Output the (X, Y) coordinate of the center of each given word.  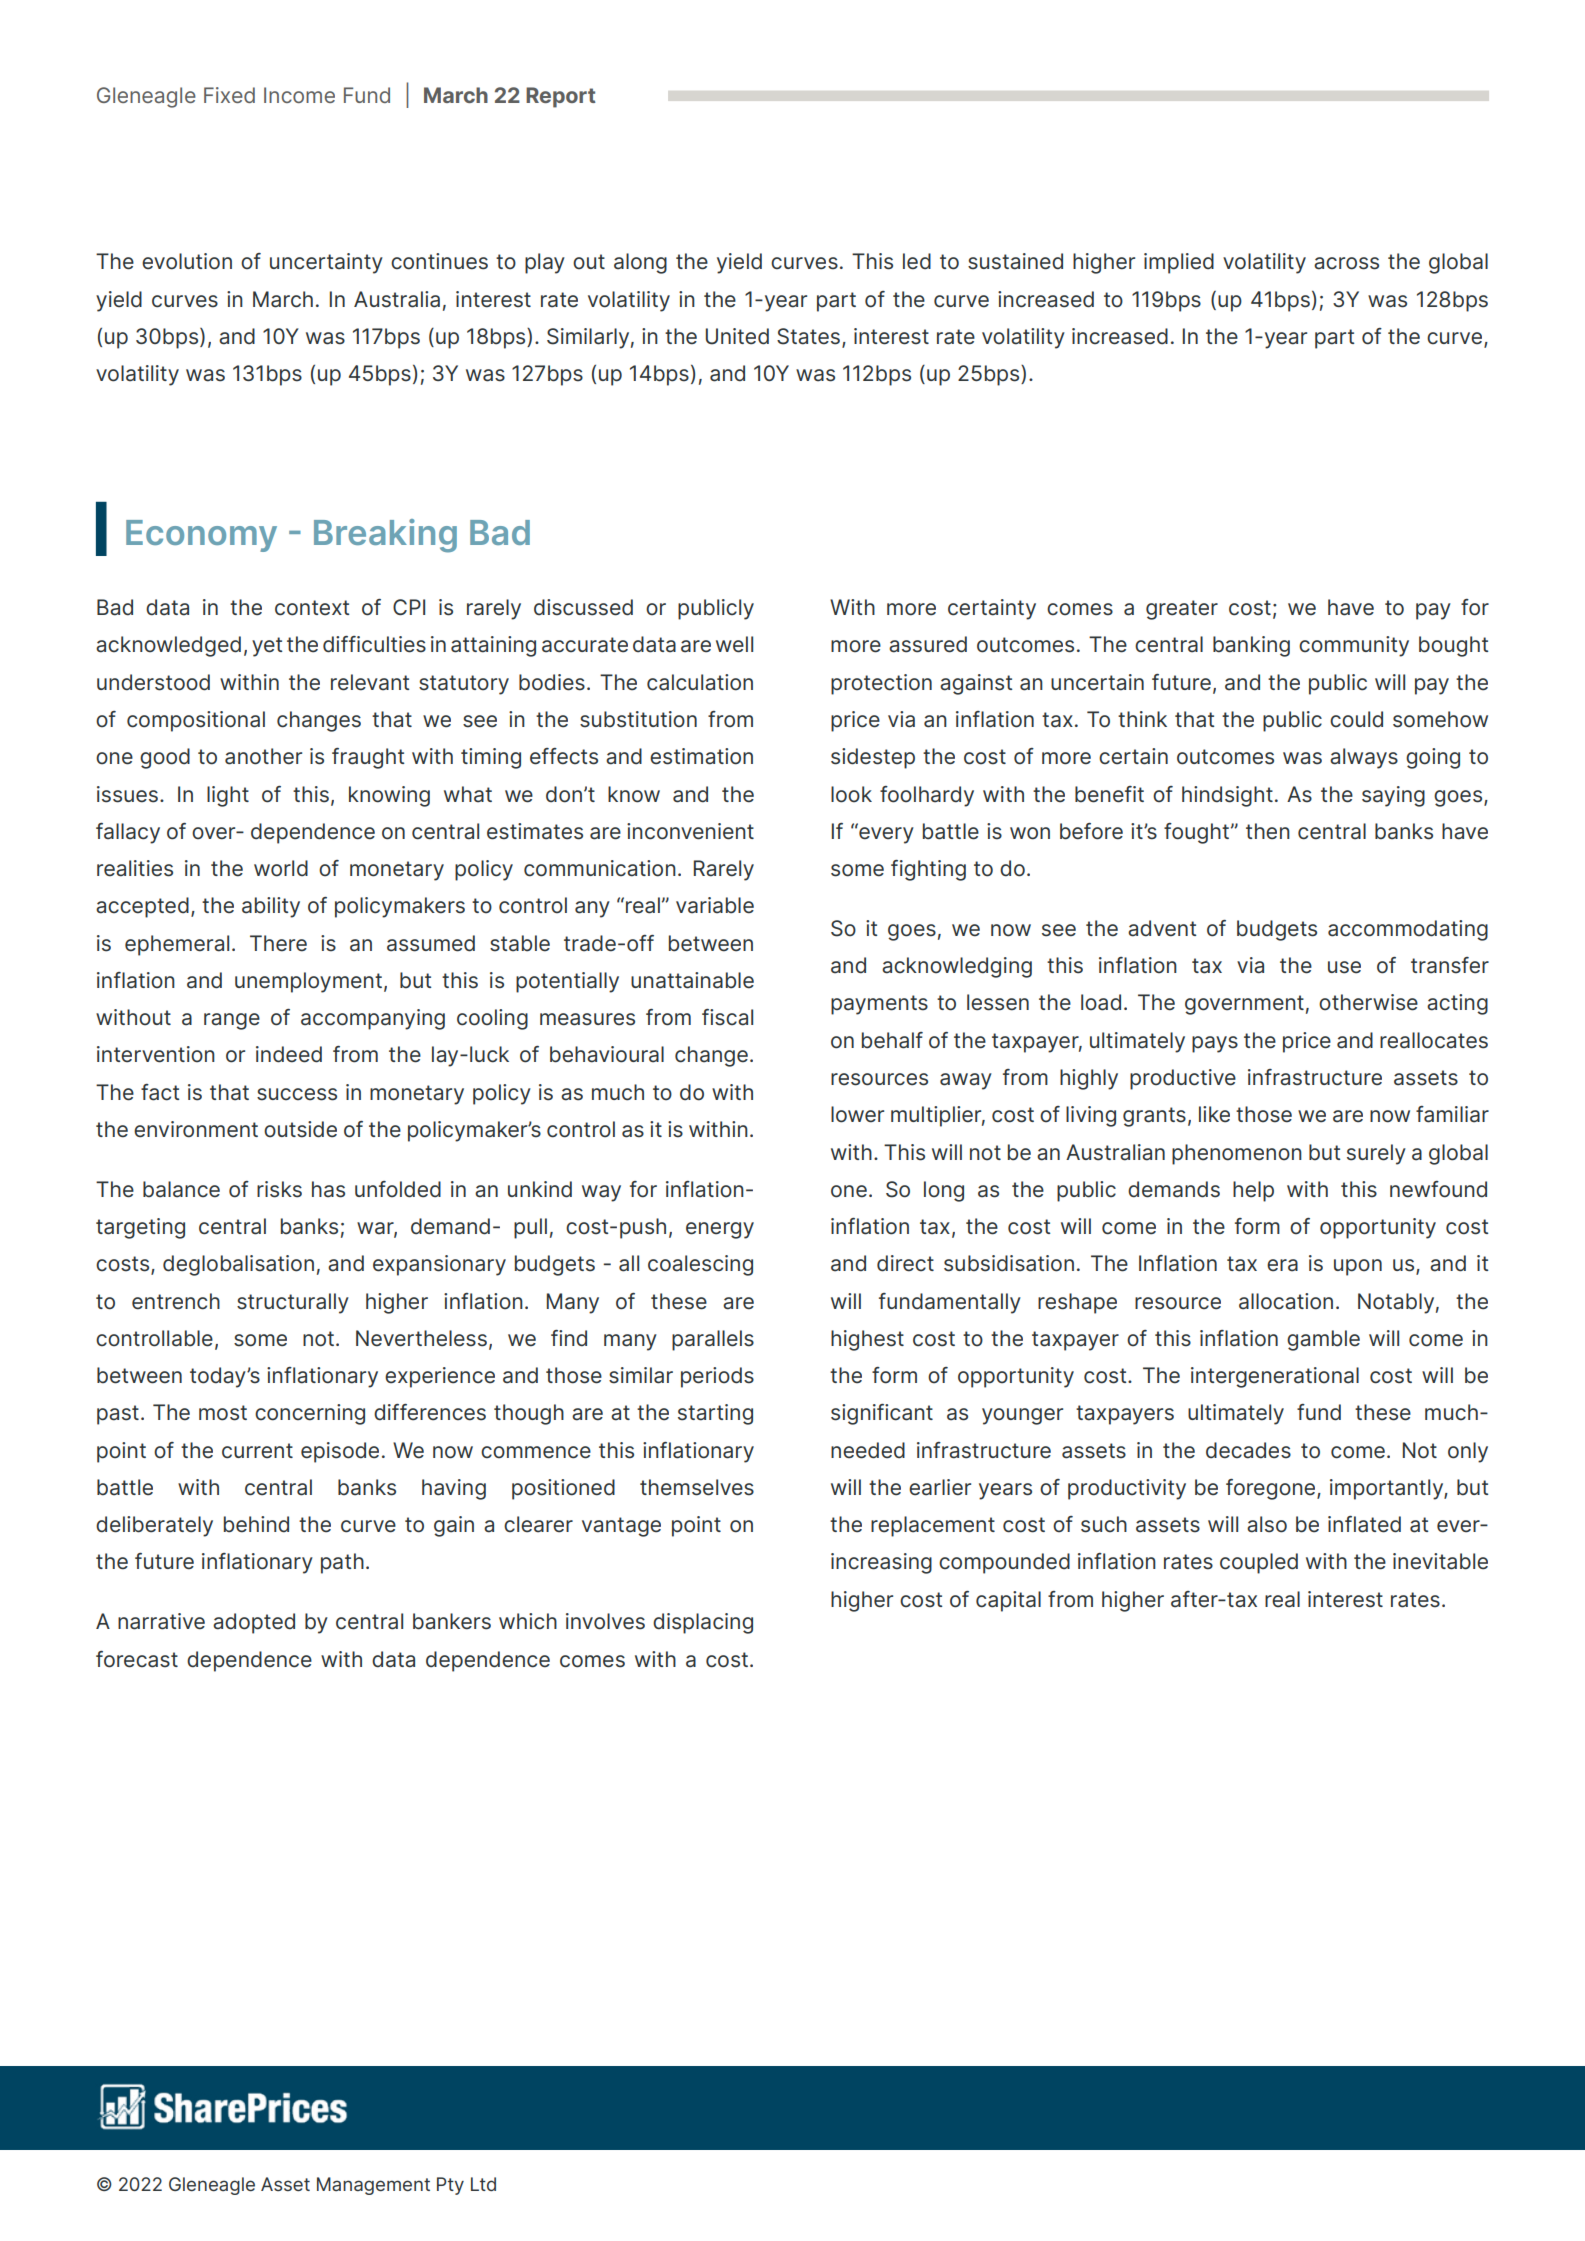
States (810, 337)
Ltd (483, 2184)
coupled (1259, 1563)
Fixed (229, 95)
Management (373, 2186)
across (1346, 263)
